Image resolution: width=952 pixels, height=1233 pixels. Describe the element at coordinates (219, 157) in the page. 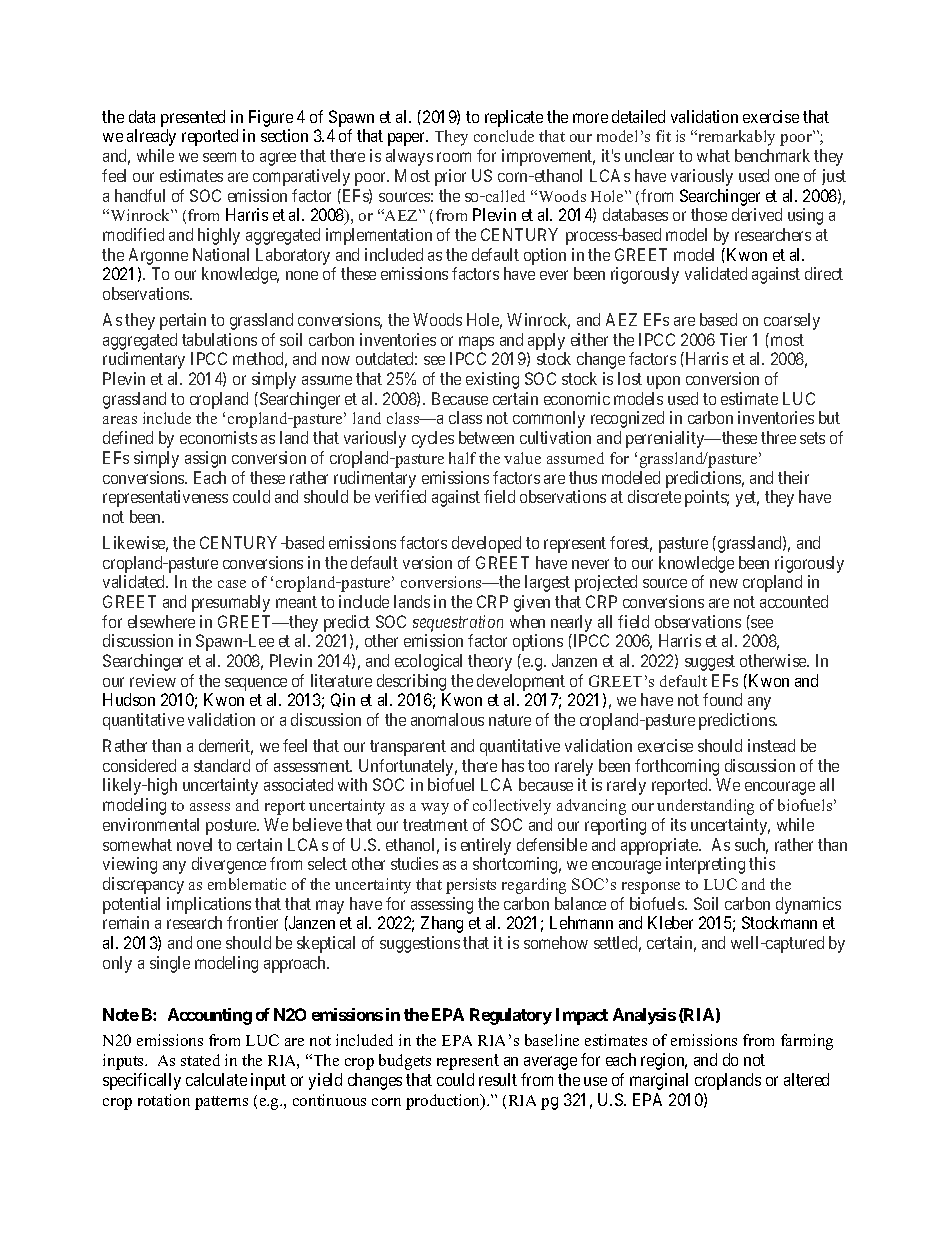

I see `seem` at that location.
